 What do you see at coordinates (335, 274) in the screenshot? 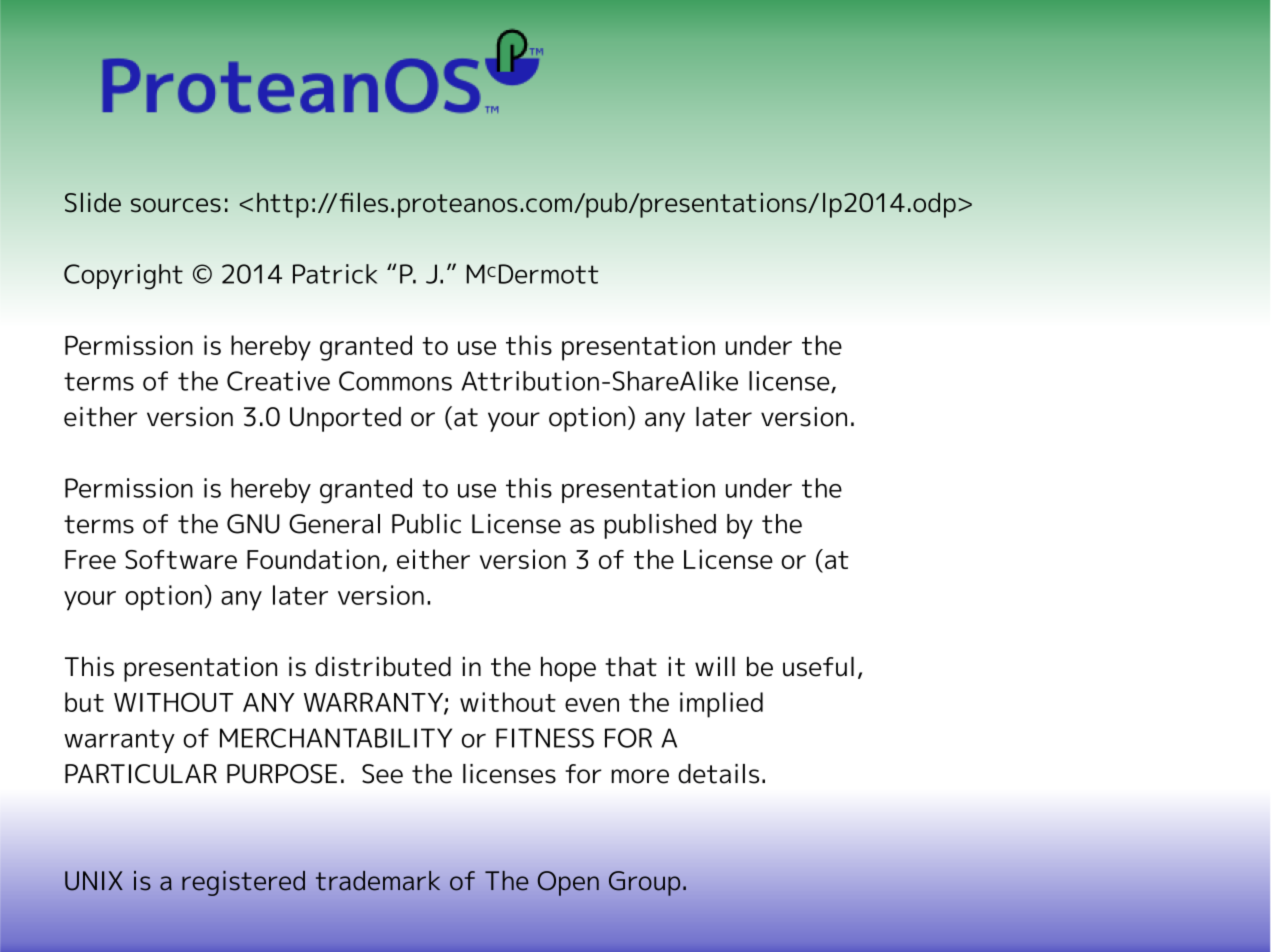
I see `Patrick` at bounding box center [335, 274].
